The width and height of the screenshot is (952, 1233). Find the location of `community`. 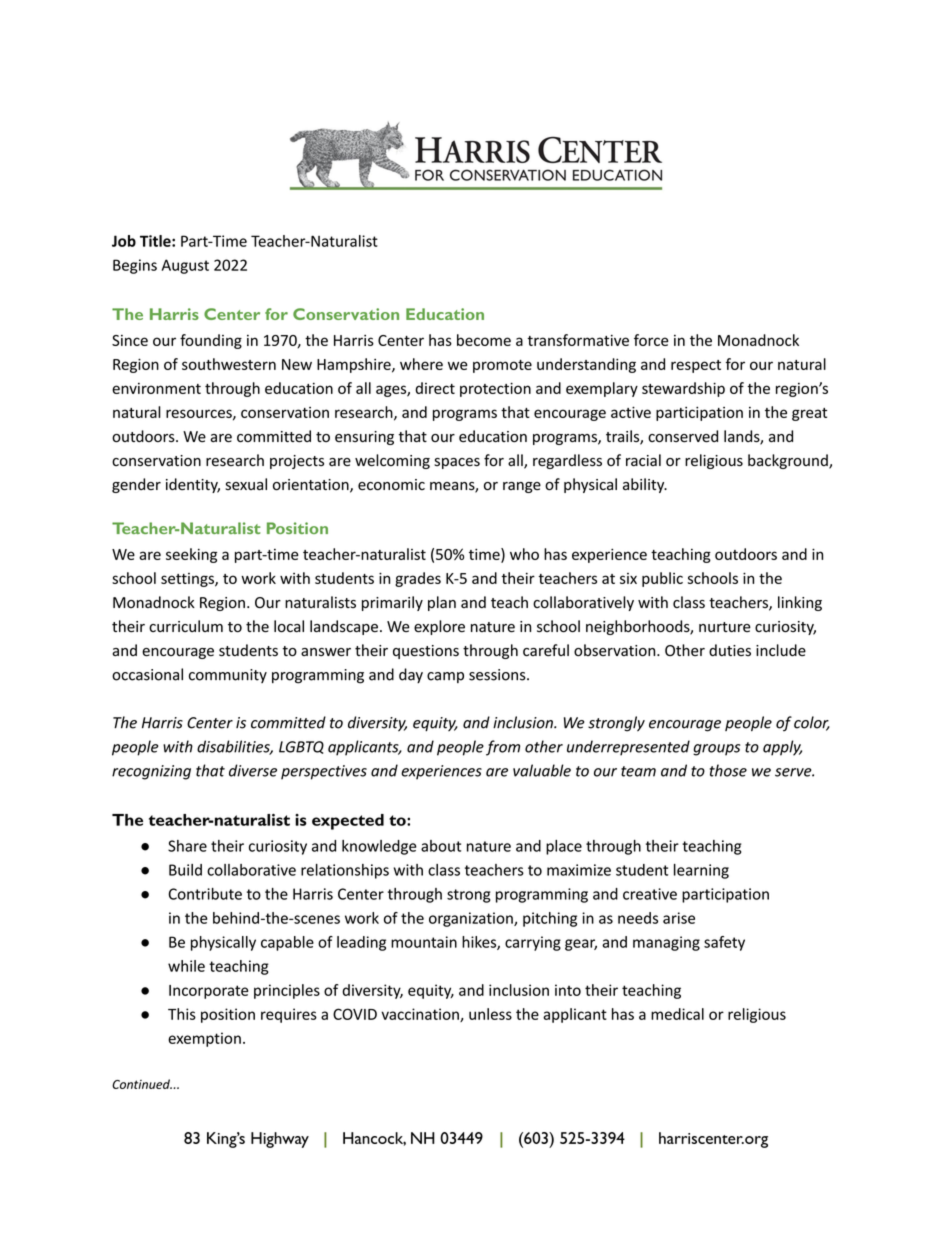

community is located at coordinates (228, 676).
